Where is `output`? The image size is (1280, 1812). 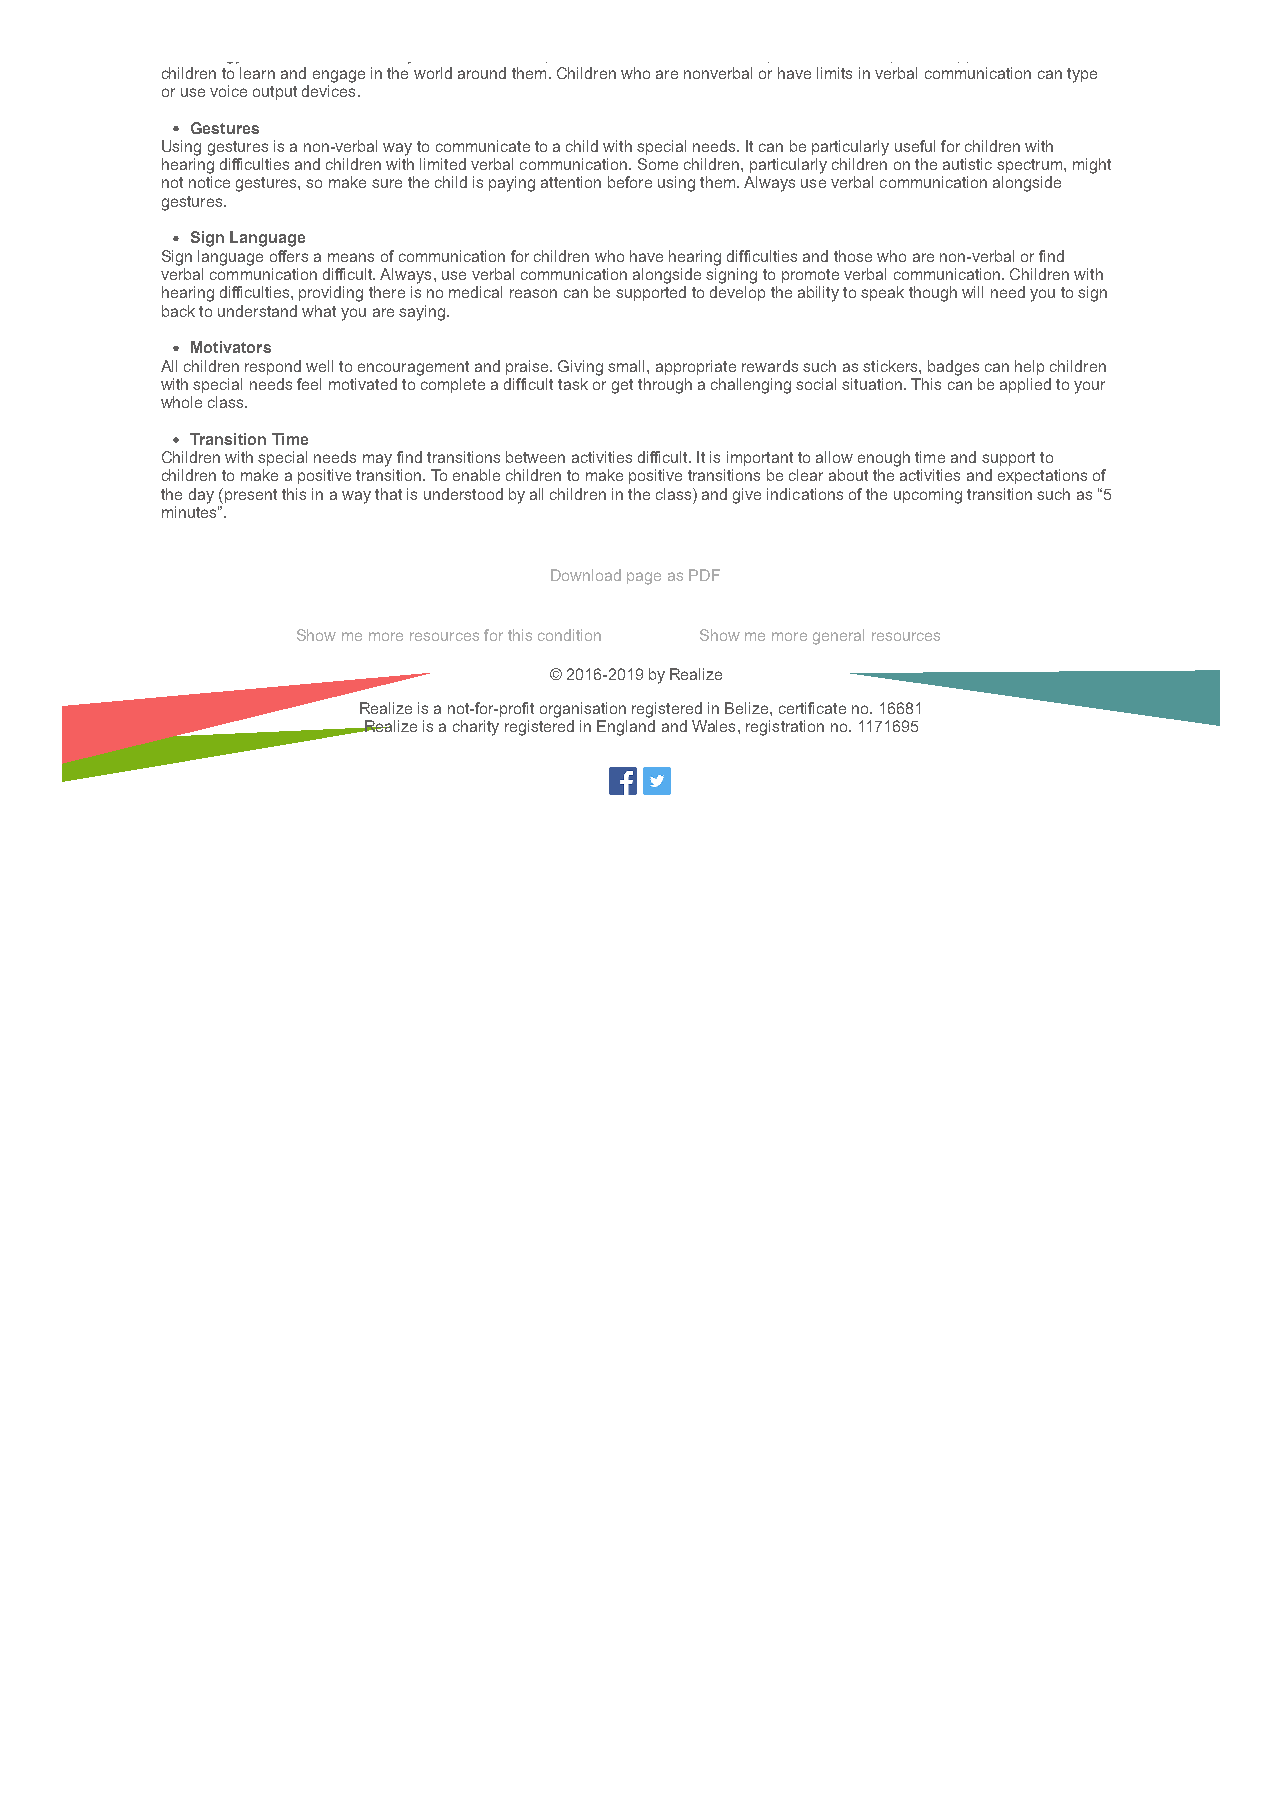
output is located at coordinates (275, 93).
